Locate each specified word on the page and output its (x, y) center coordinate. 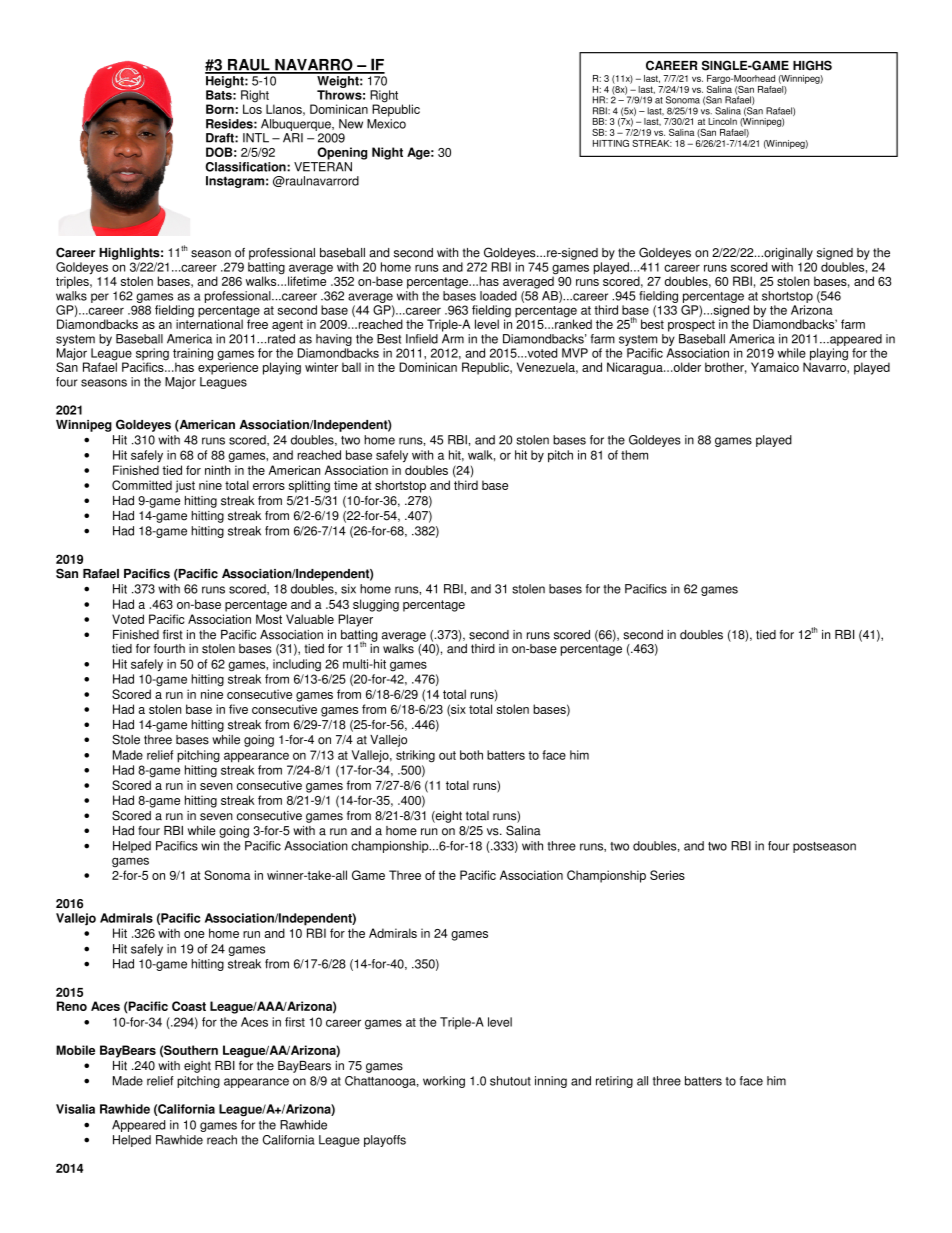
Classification (246, 167)
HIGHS (812, 65)
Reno (72, 1006)
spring (152, 355)
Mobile (75, 1050)
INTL (256, 138)
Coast (189, 1006)
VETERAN (323, 167)
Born (220, 109)
